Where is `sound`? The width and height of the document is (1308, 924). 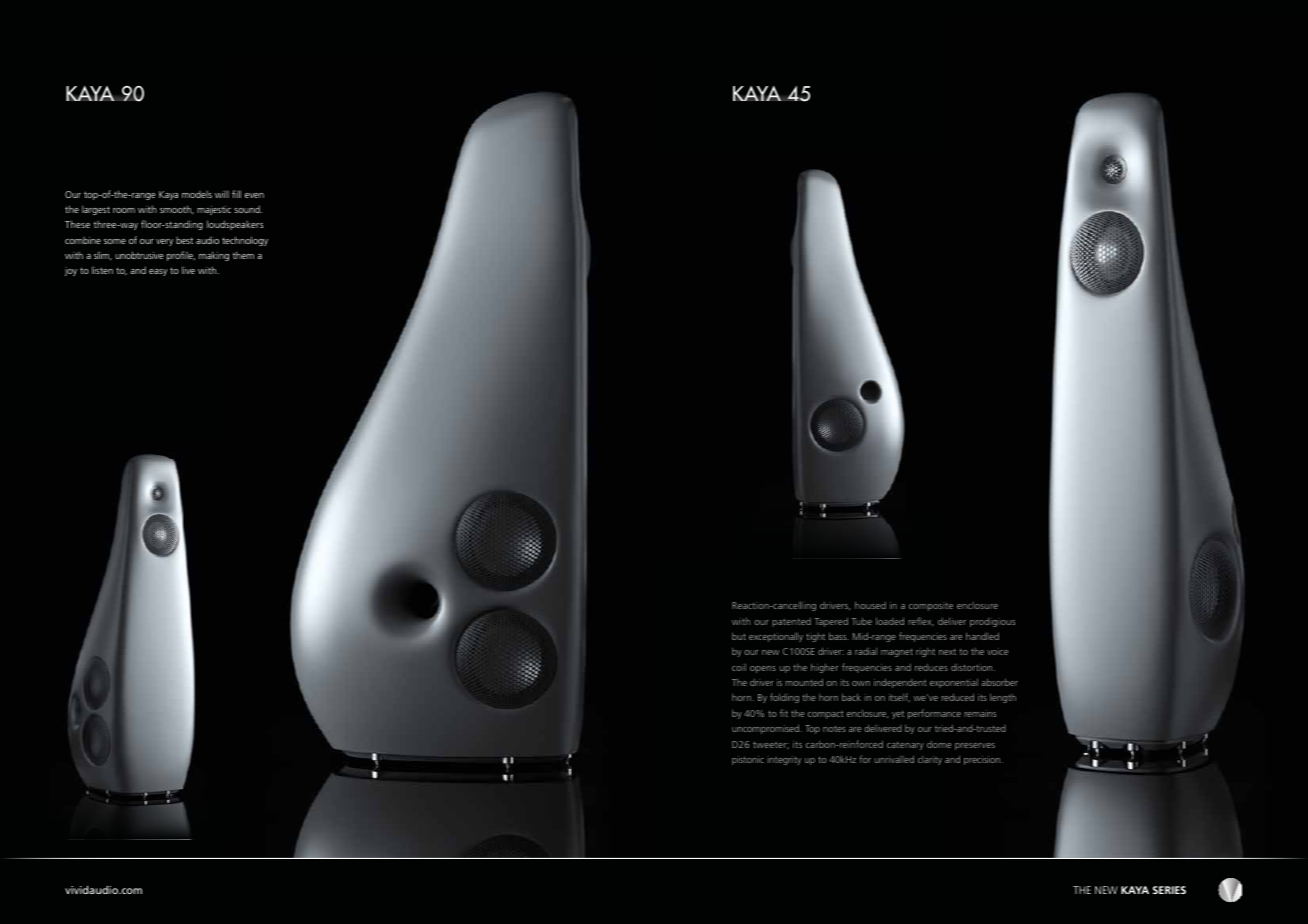
sound is located at coordinates (248, 209).
